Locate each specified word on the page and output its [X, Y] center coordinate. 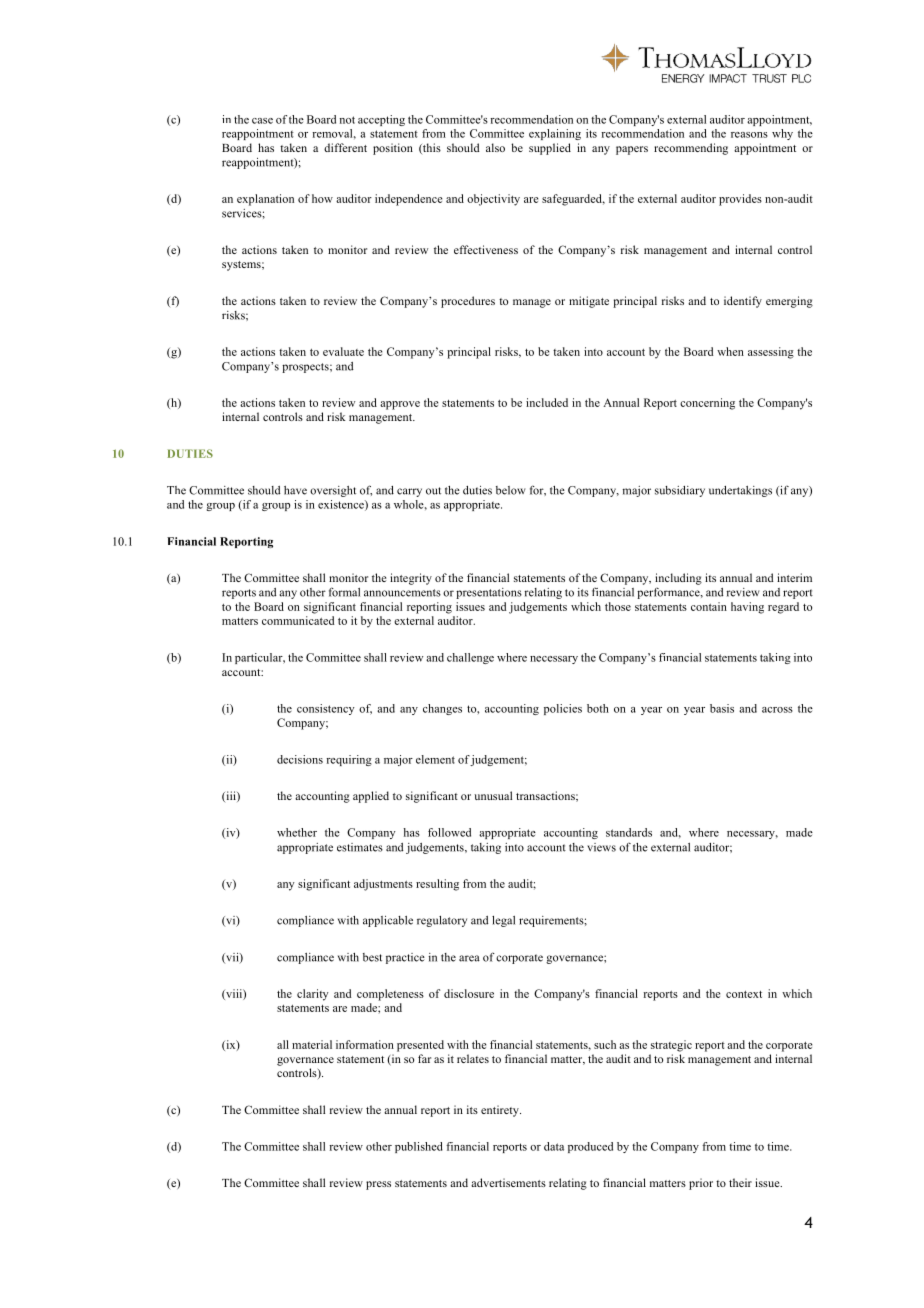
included [547, 402]
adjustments [383, 885]
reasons [749, 135]
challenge [470, 658]
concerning [707, 404]
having [747, 608]
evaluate [343, 351]
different [345, 147]
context [744, 994]
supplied [550, 149]
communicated [298, 620]
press [378, 1185]
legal [503, 921]
